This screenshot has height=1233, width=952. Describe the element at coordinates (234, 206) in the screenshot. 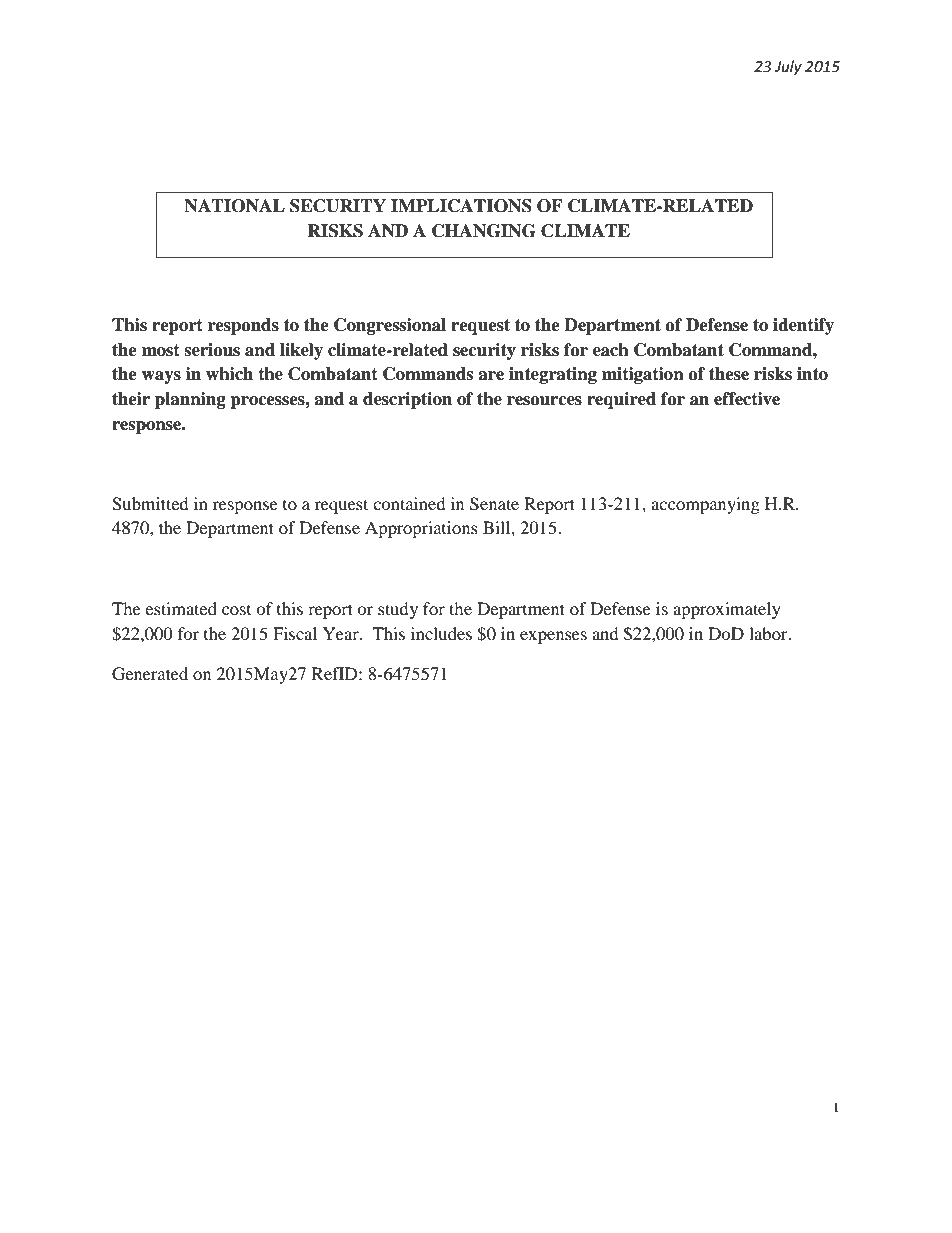

I see `NATIONAL` at that location.
